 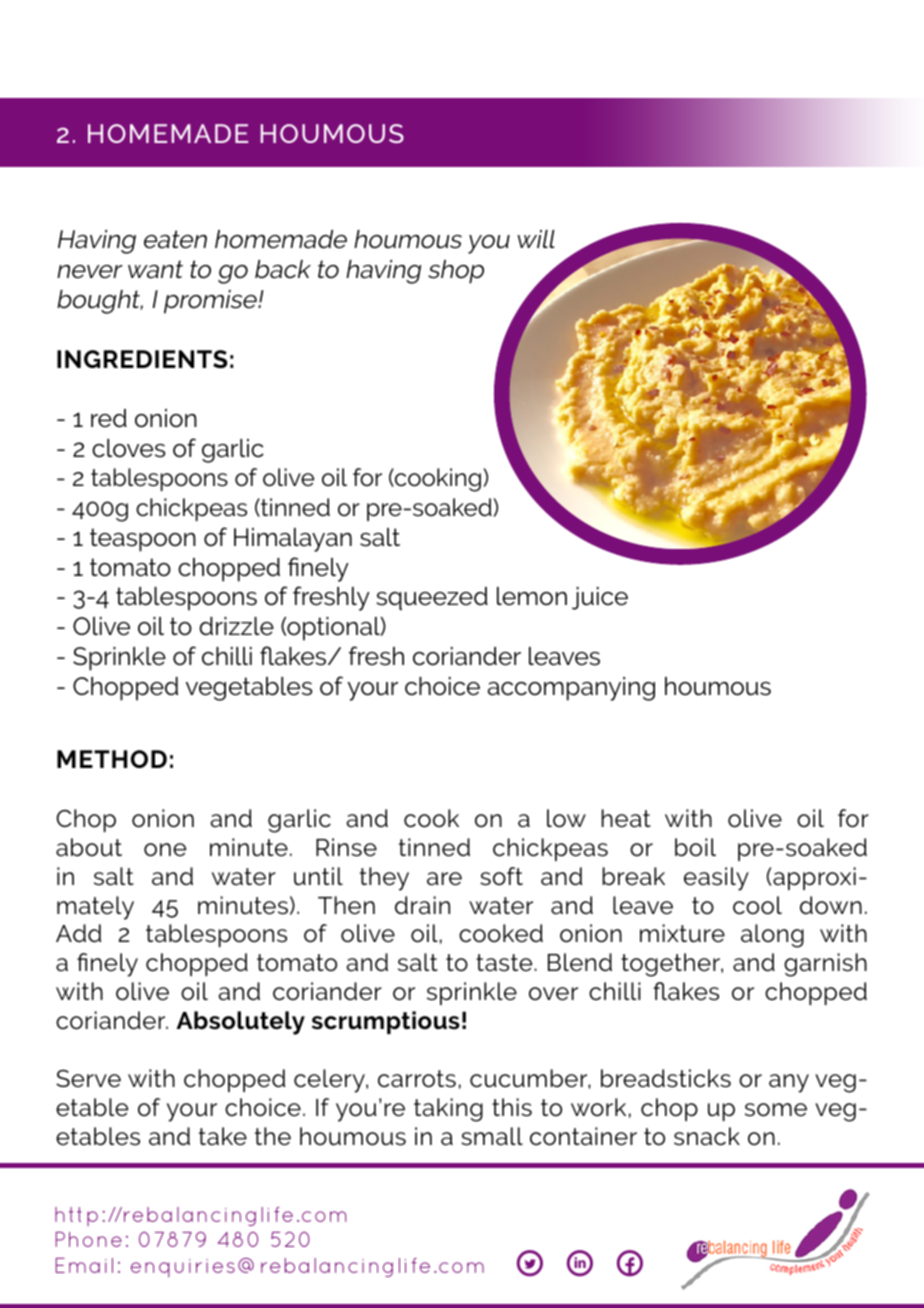 I want to click on Phone, so click(x=89, y=1239).
